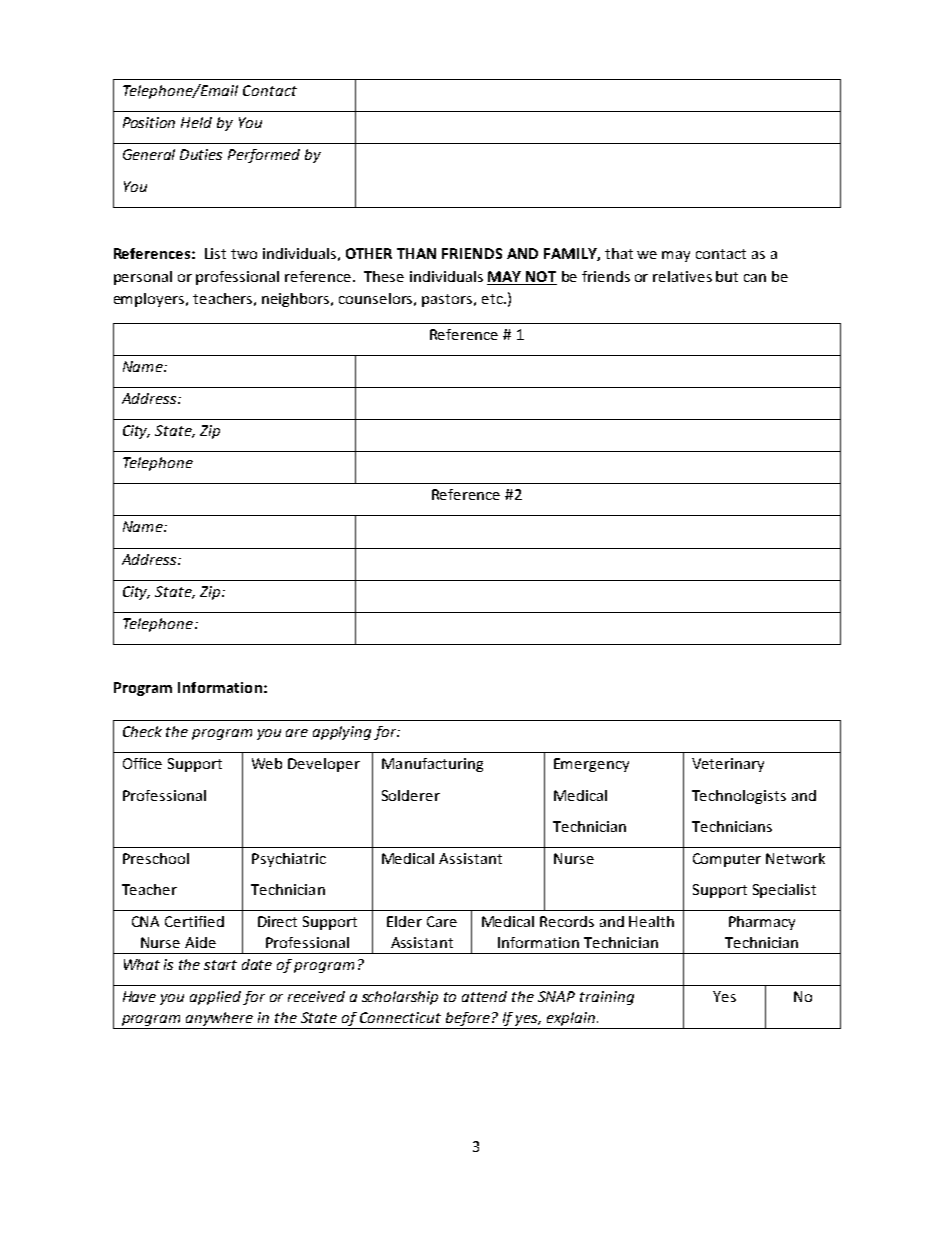 The image size is (952, 1233). What do you see at coordinates (432, 765) in the screenshot?
I see `Manufacturing` at bounding box center [432, 765].
